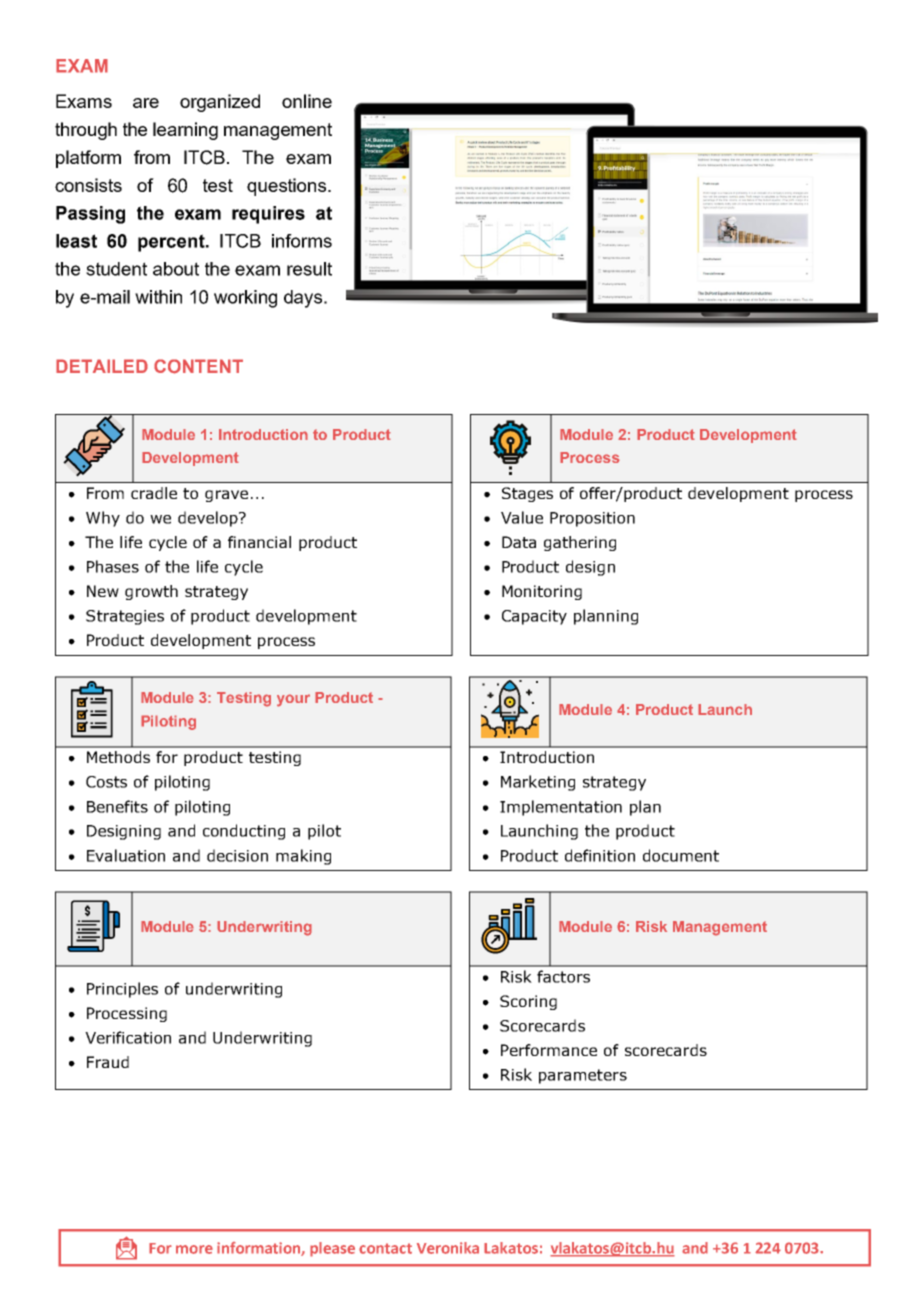 This image has width=924, height=1308. What do you see at coordinates (534, 617) in the image?
I see `Capacity` at bounding box center [534, 617].
